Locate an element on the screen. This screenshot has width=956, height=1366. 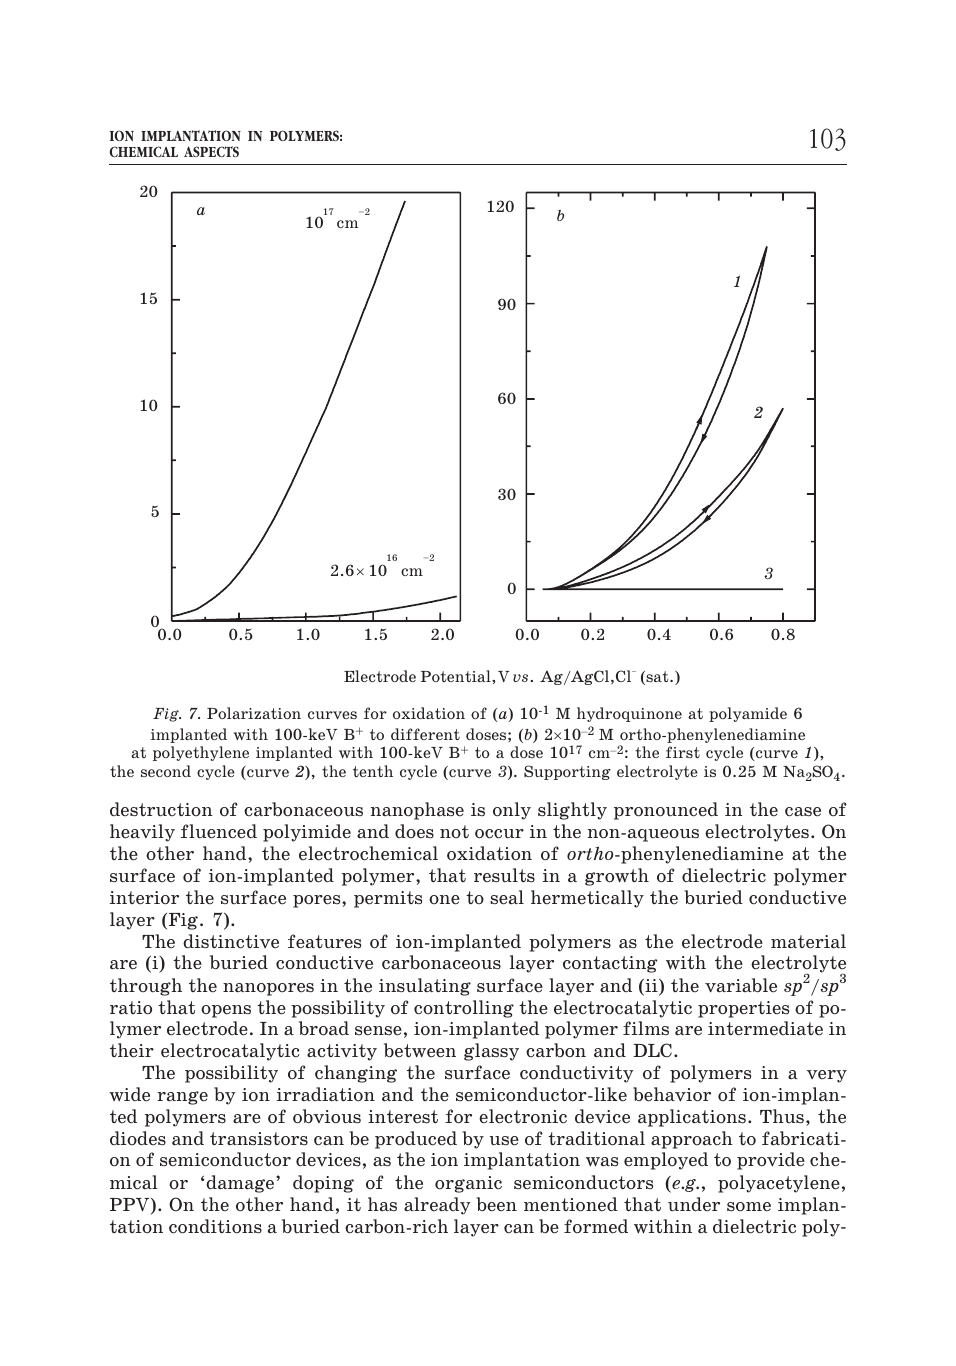
different is located at coordinates (425, 734).
